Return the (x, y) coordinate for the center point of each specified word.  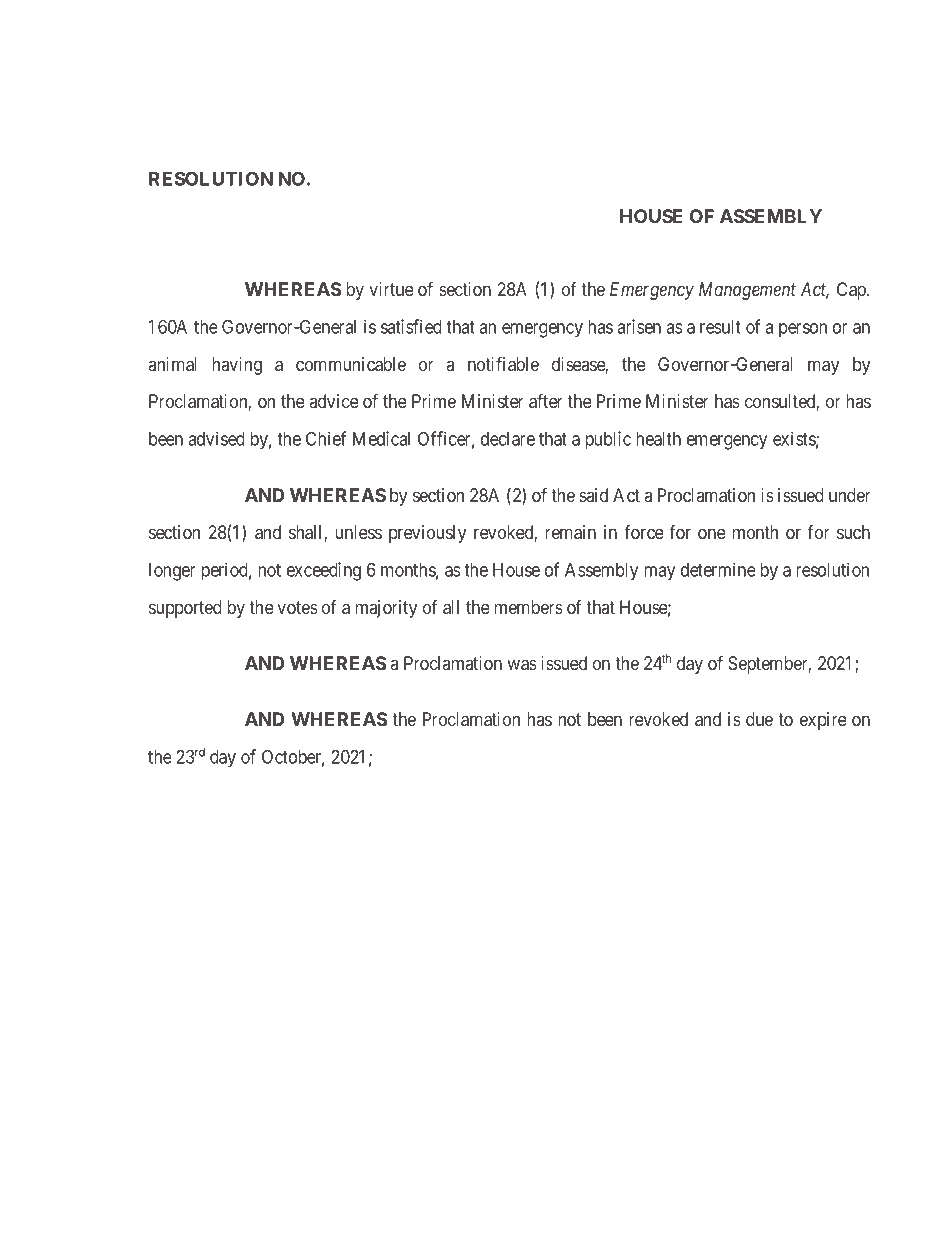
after (546, 401)
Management (747, 291)
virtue (391, 289)
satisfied (411, 326)
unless (358, 532)
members (528, 607)
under (850, 495)
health (658, 439)
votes (297, 607)
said (593, 495)
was (522, 664)
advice (334, 401)
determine (718, 569)
